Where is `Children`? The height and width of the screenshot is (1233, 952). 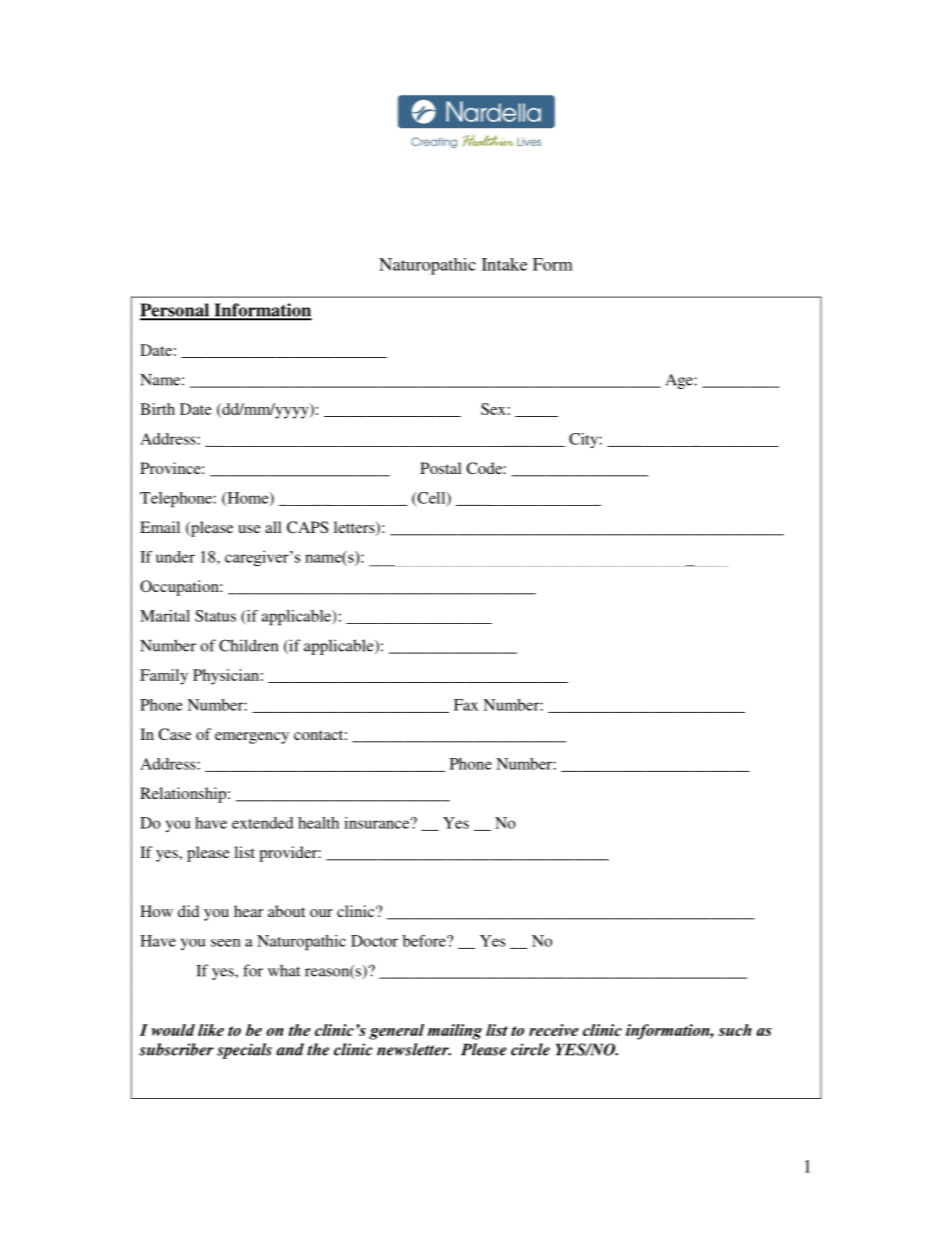
Children is located at coordinates (248, 645).
